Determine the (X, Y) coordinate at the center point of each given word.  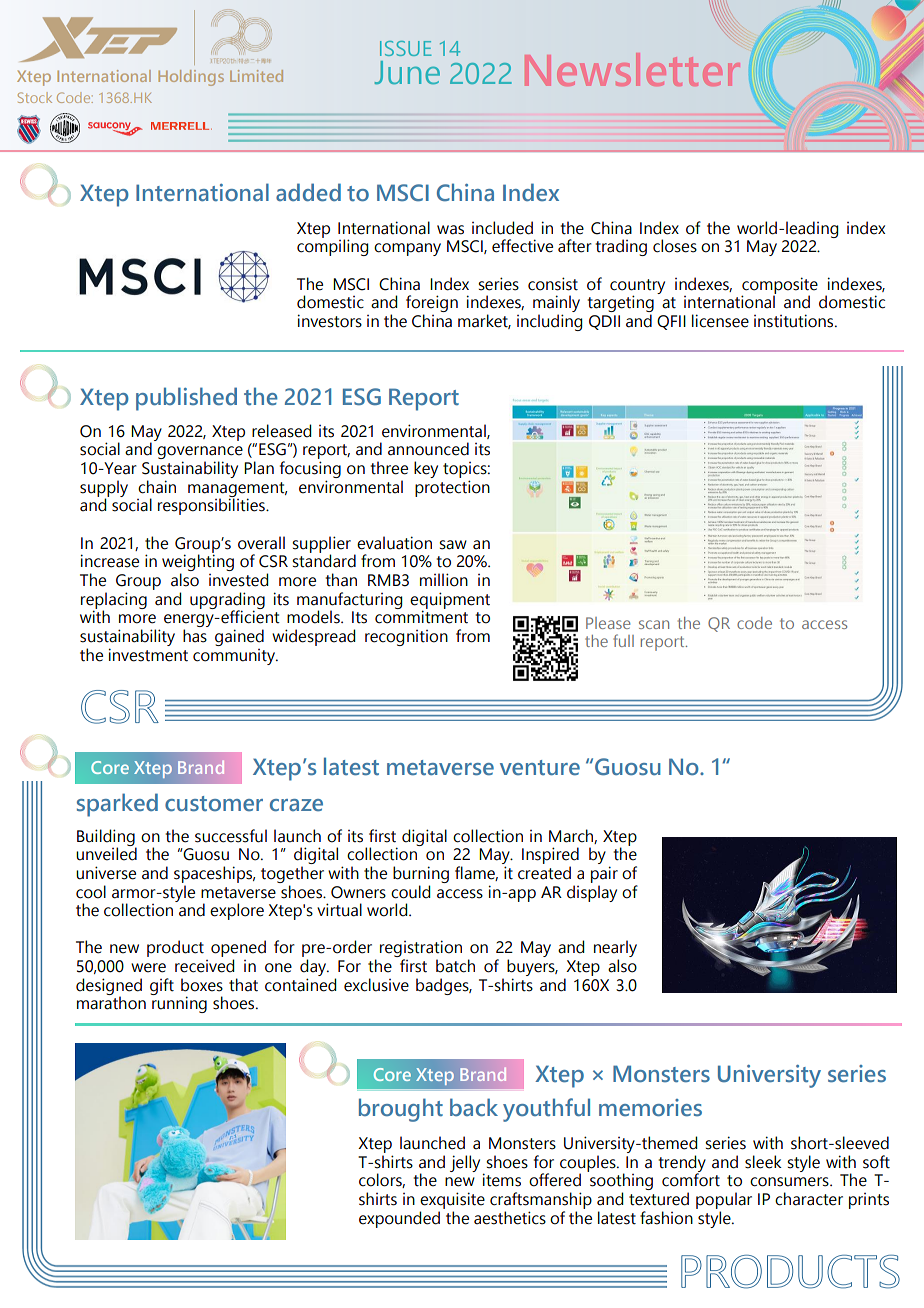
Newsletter (632, 69)
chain (157, 487)
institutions (795, 321)
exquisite (452, 1200)
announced (428, 449)
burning (421, 874)
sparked (117, 805)
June (407, 72)
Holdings (191, 78)
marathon (111, 1003)
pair (604, 874)
